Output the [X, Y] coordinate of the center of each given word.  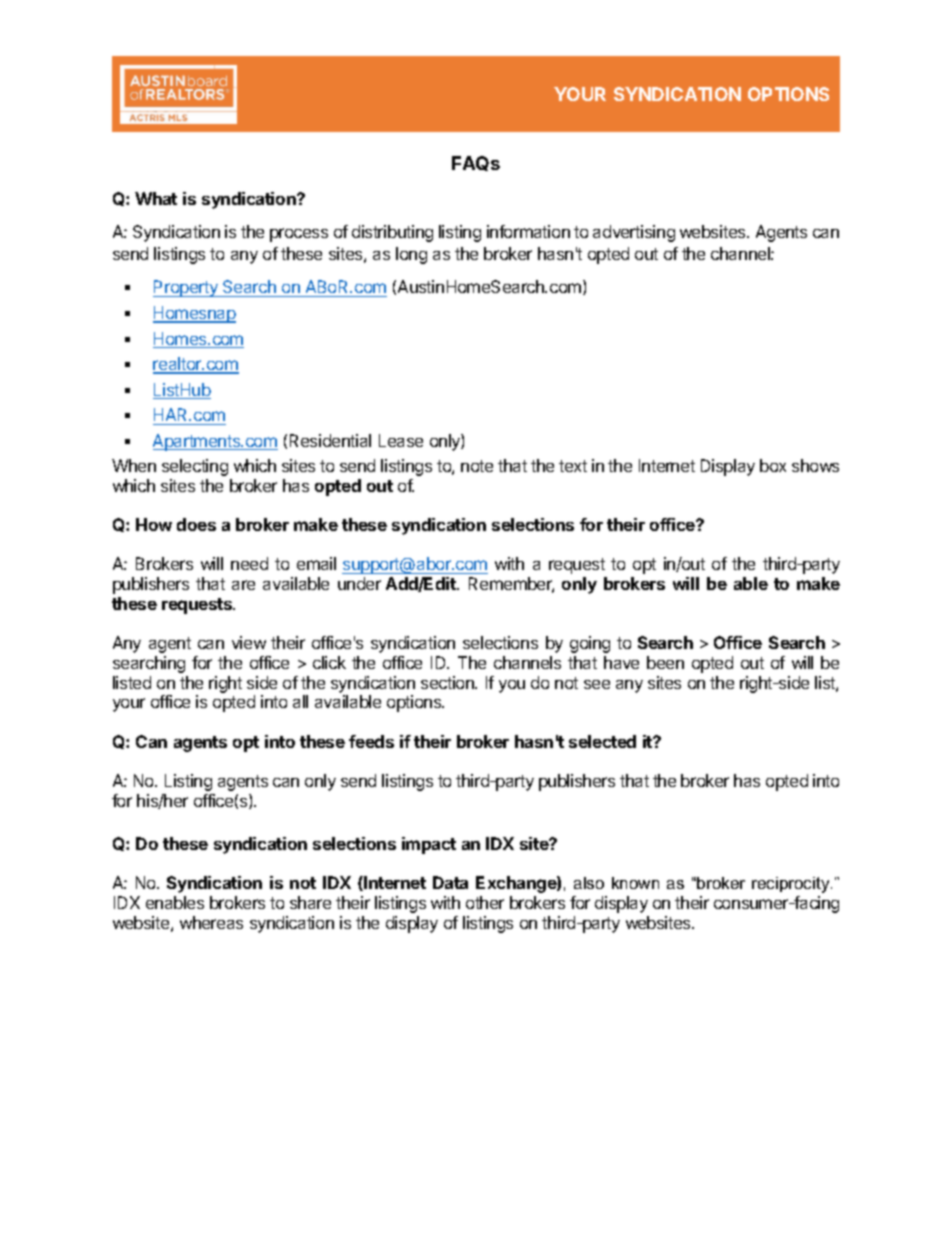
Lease [401, 440]
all [300, 701]
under [359, 583]
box [773, 465]
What [156, 198]
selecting [195, 467]
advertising [634, 233]
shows [815, 465]
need [249, 563]
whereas [211, 922]
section [448, 682]
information [528, 231]
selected [602, 741]
